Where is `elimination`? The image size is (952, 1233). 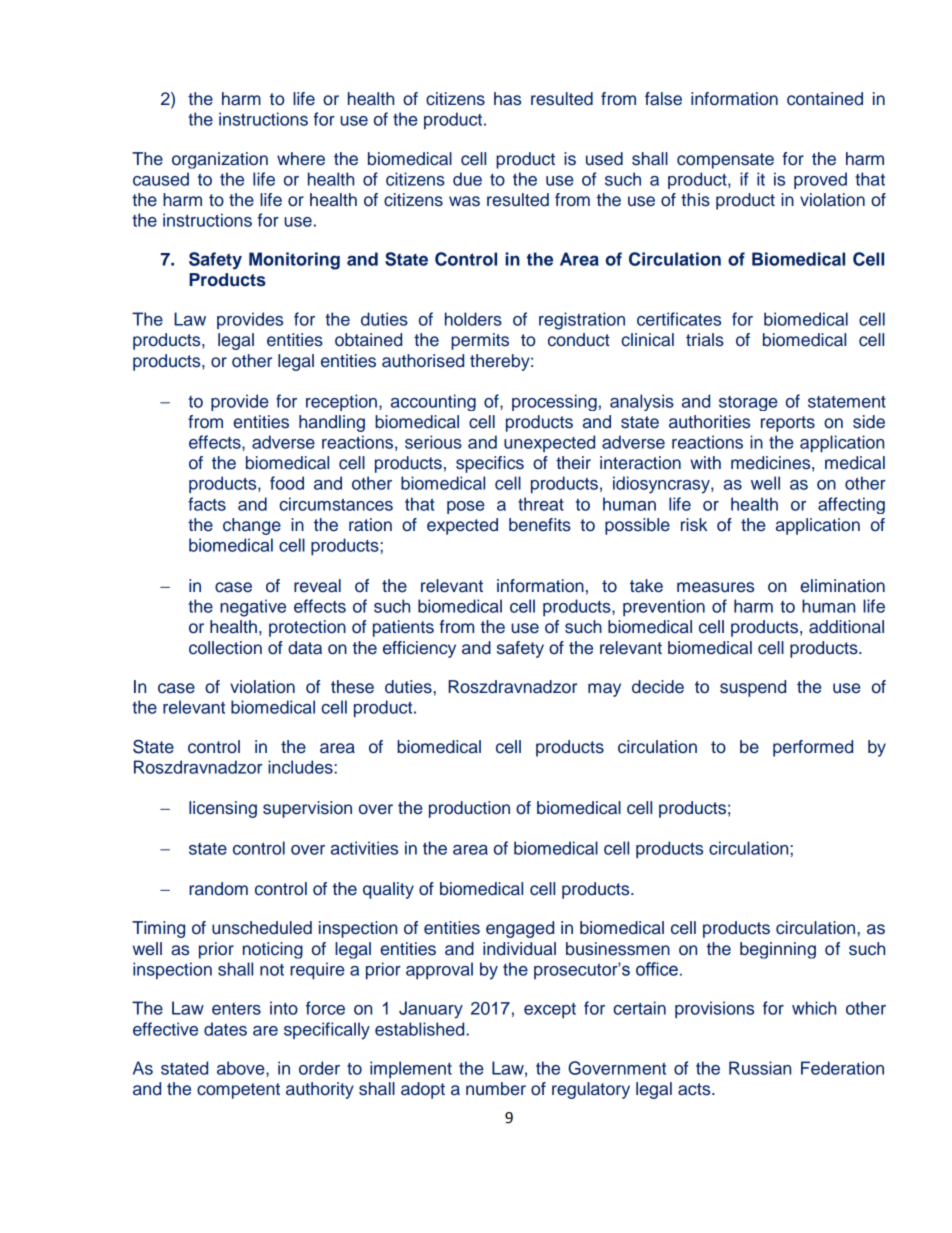
elimination is located at coordinates (842, 586).
